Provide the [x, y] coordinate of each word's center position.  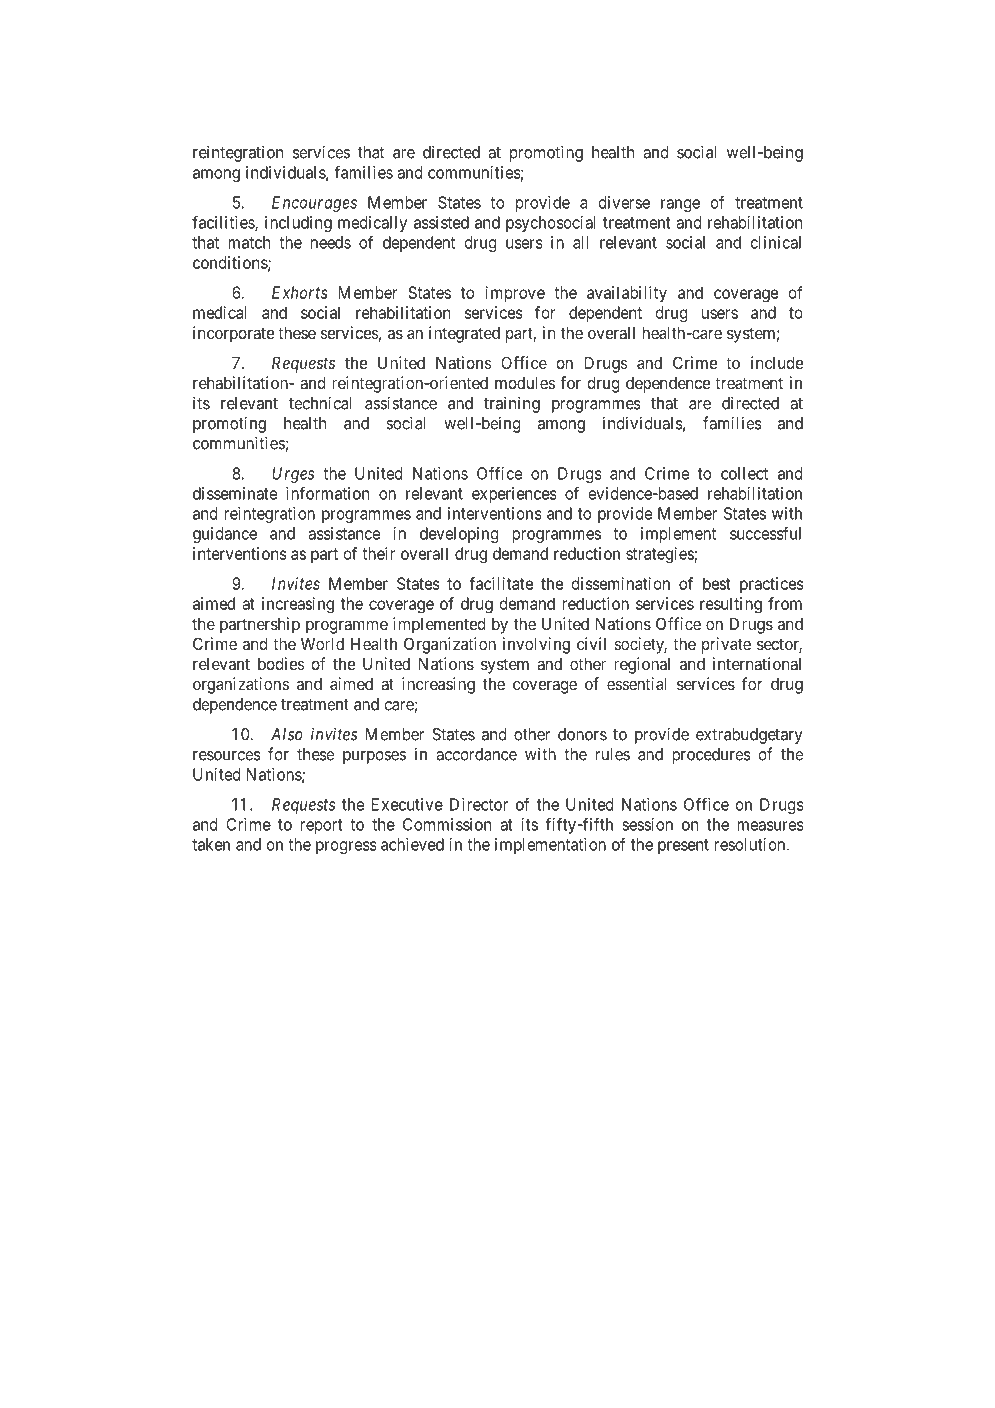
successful [765, 533]
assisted [441, 222]
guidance [225, 535]
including [298, 224]
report [322, 826]
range [680, 205]
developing [459, 535]
